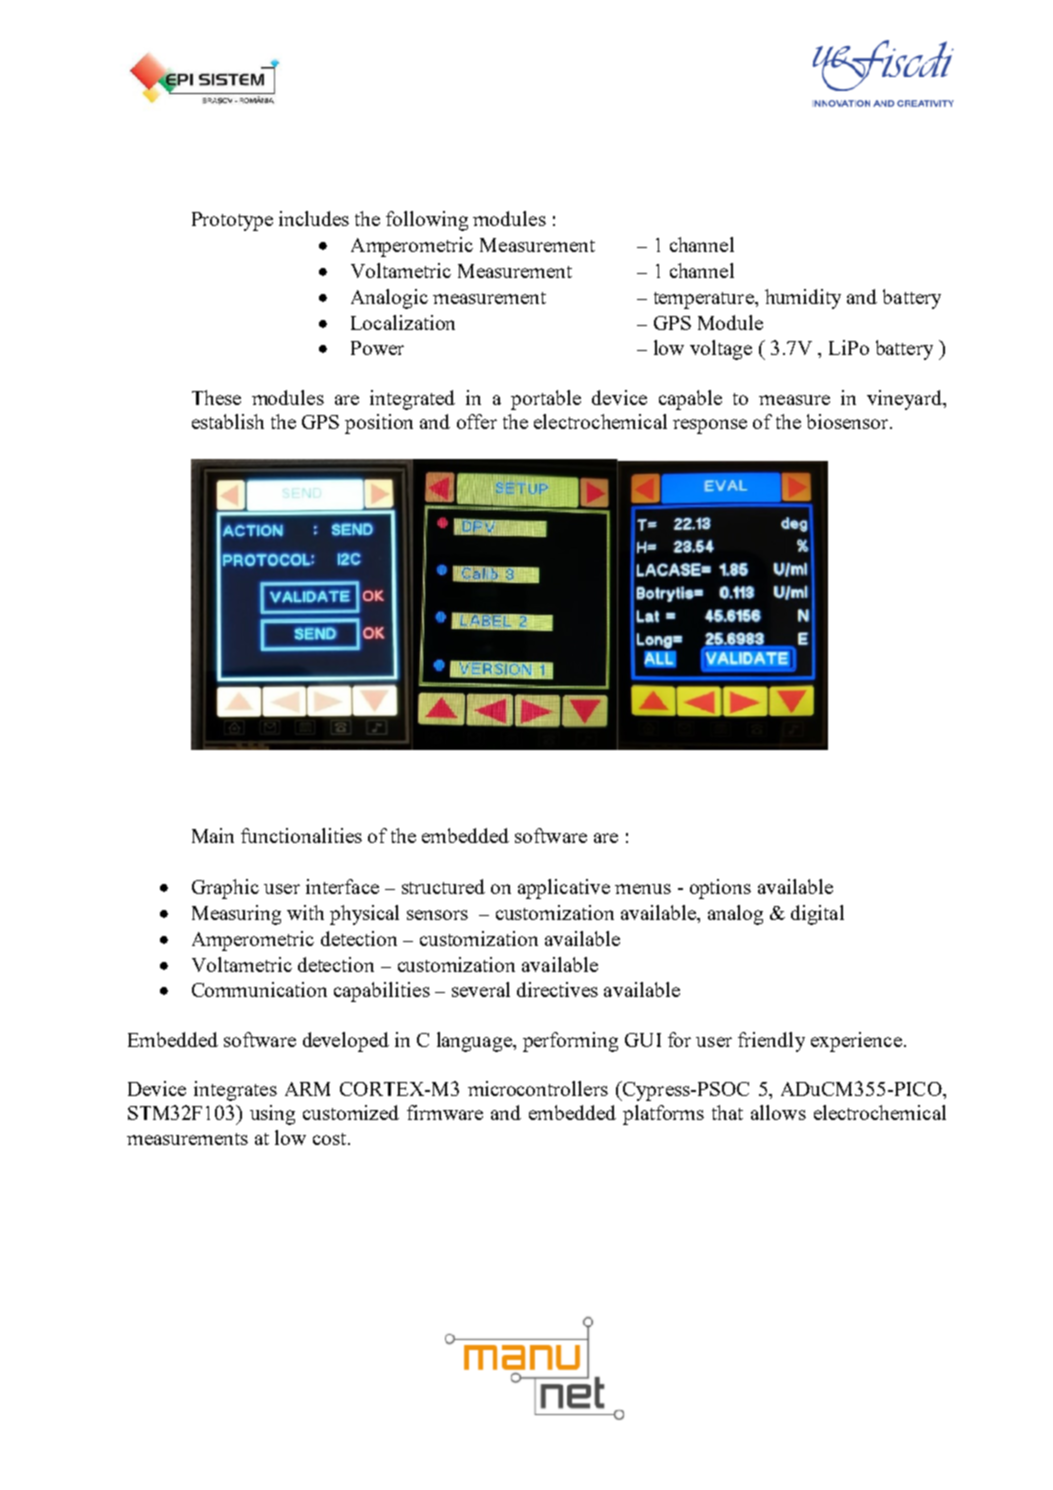 The image size is (1053, 1490). I want to click on response, so click(710, 426).
